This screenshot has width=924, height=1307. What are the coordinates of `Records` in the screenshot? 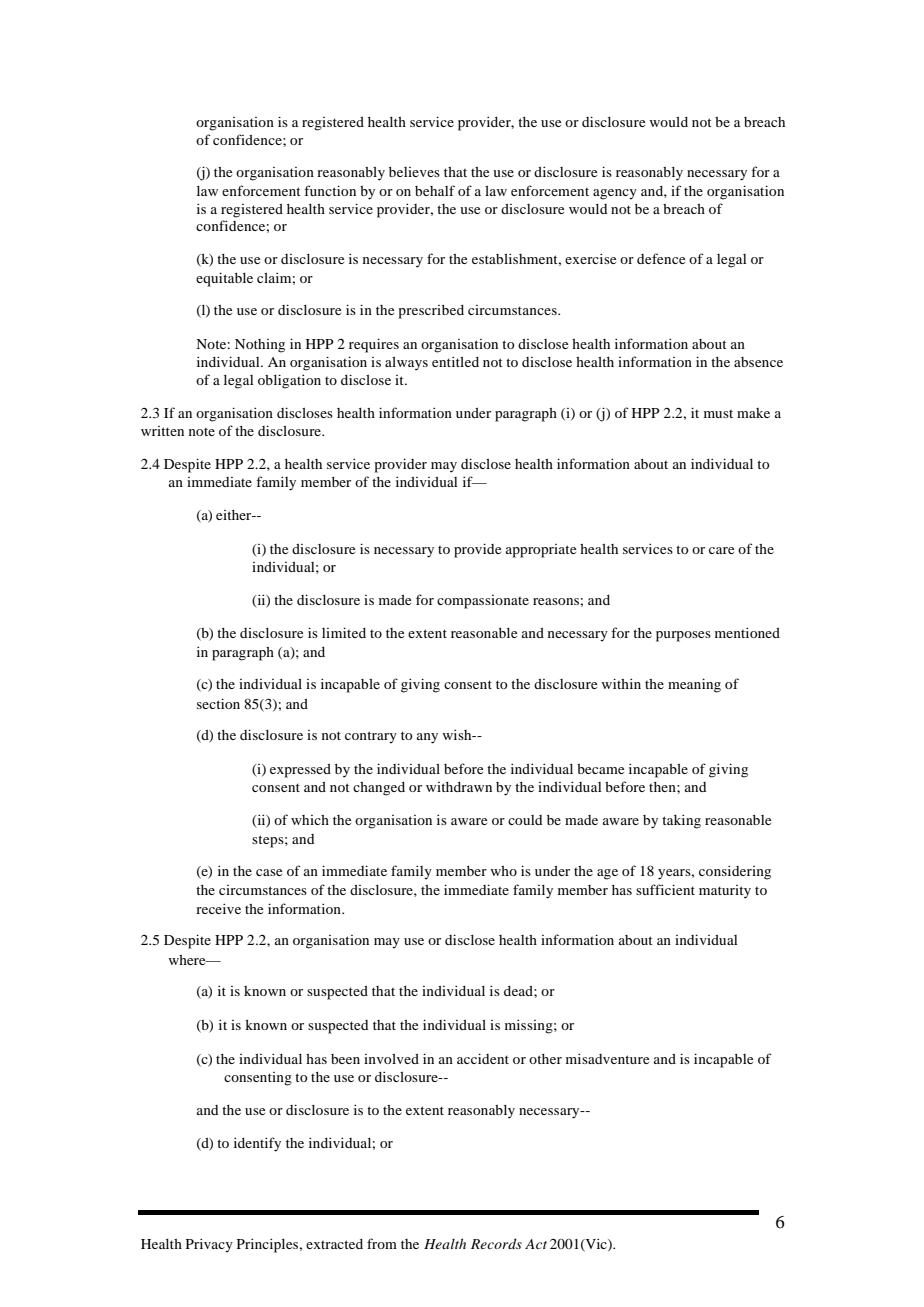 It's located at (496, 1243).
